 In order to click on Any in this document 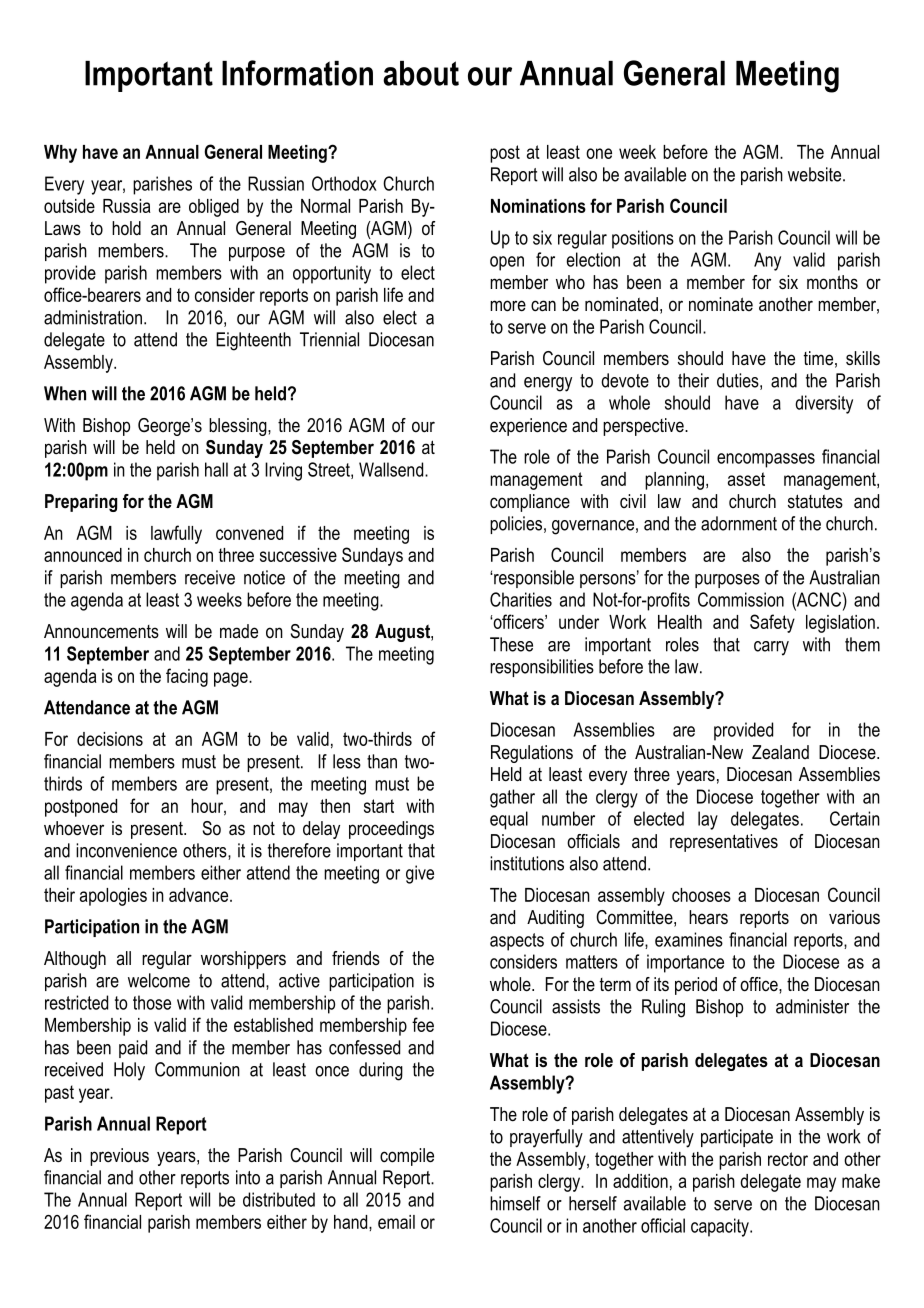, I will do `click(767, 261)`.
